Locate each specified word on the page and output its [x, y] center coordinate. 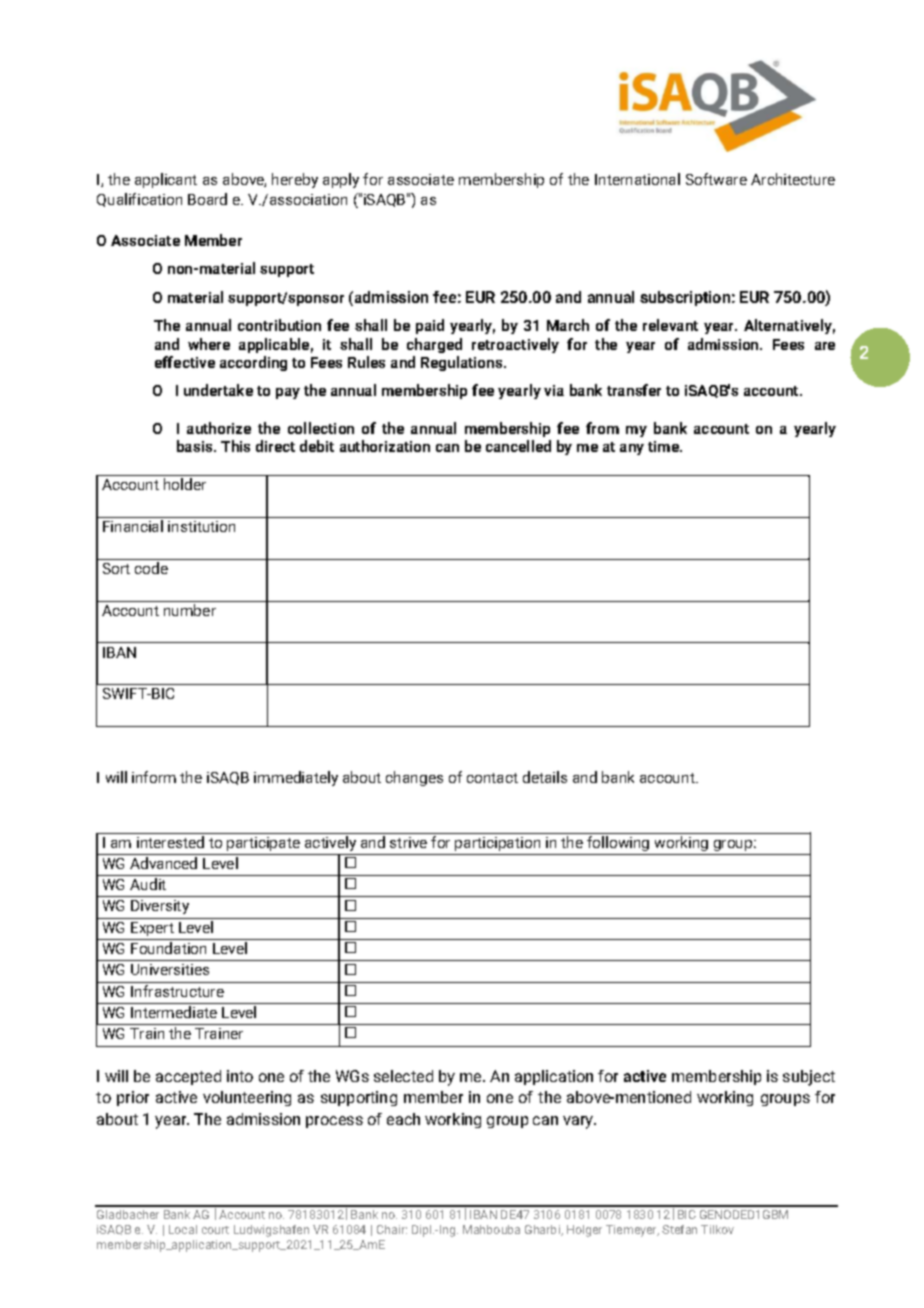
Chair [392, 1229]
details [545, 777]
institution [201, 526]
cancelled [518, 446]
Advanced [163, 863]
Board [207, 199]
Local [183, 1229]
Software [716, 179]
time [665, 446]
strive [408, 842]
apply [341, 180]
